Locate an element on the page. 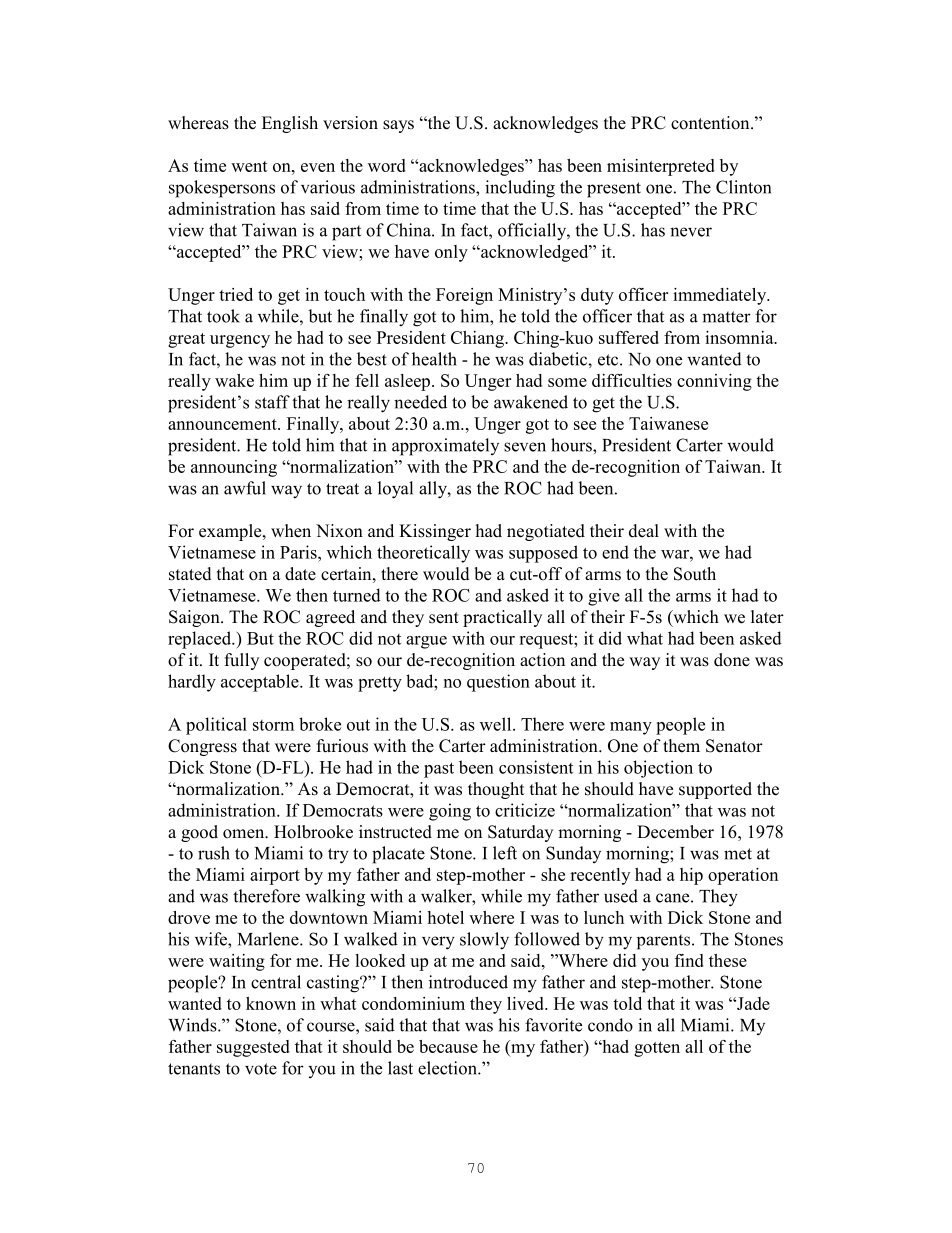 Image resolution: width=952 pixels, height=1233 pixels. Chiang is located at coordinates (479, 339).
